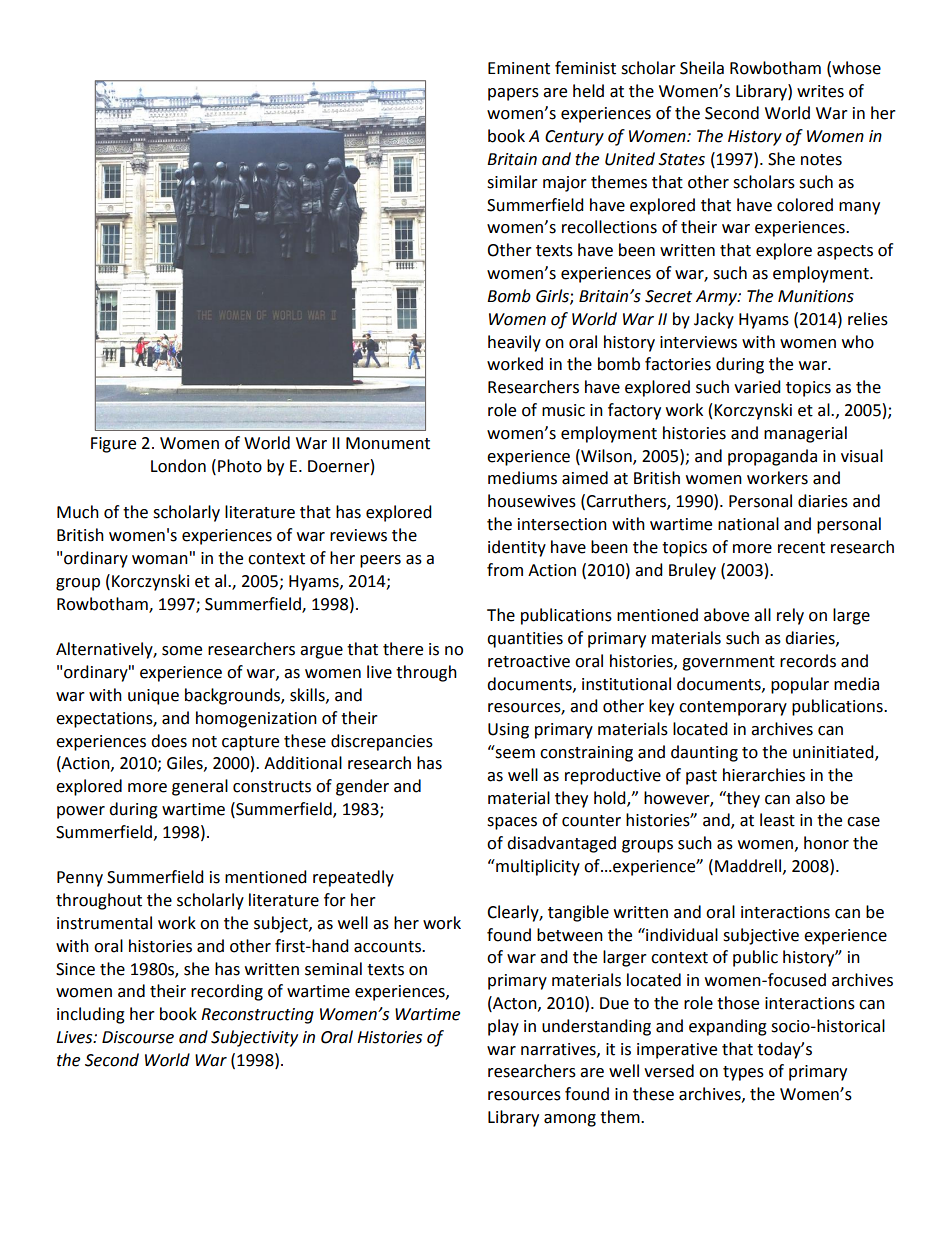 Image resolution: width=952 pixels, height=1233 pixels. I want to click on woman, so click(160, 560).
